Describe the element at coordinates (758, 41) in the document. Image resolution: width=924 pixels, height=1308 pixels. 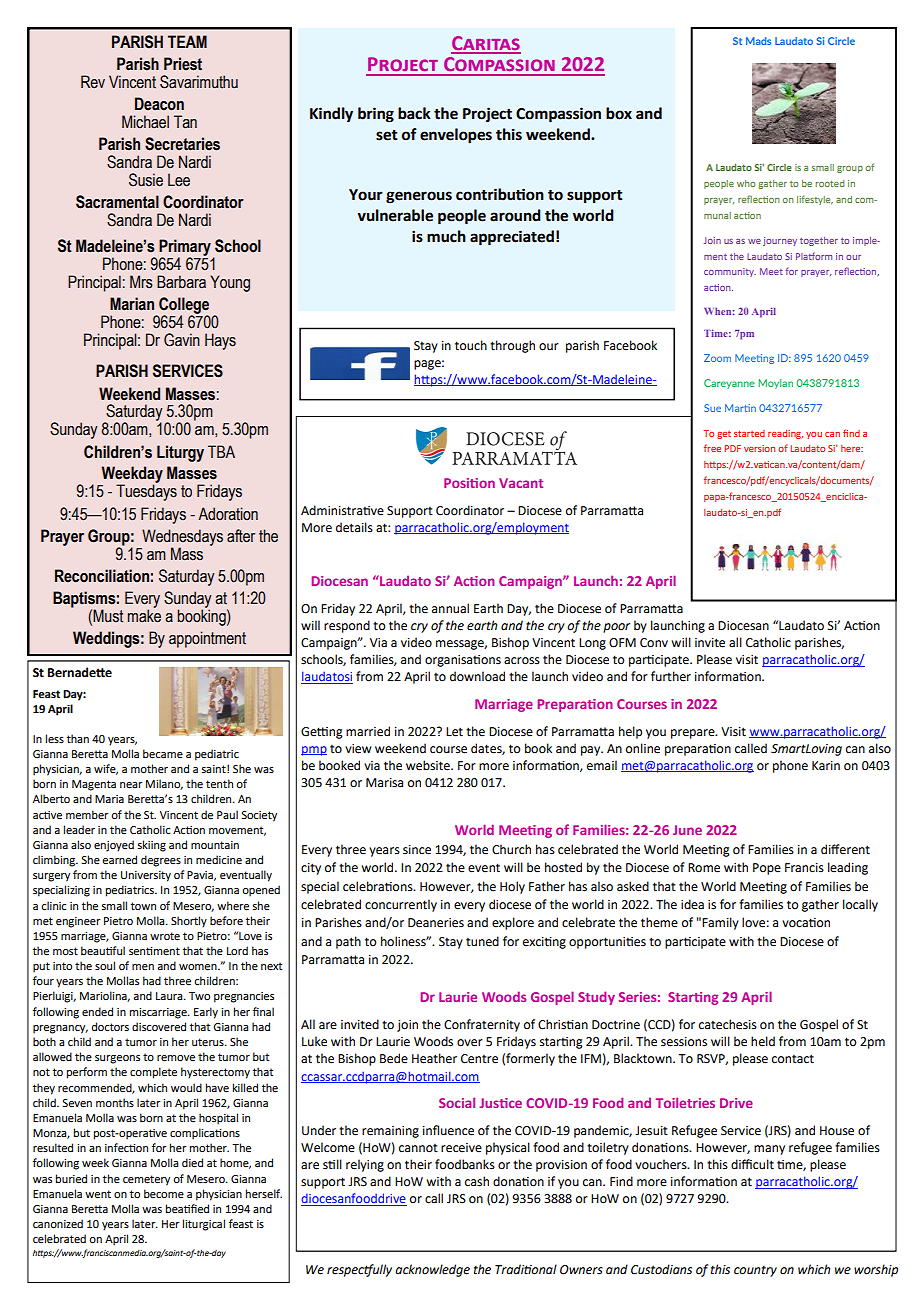
I see `Mads` at that location.
